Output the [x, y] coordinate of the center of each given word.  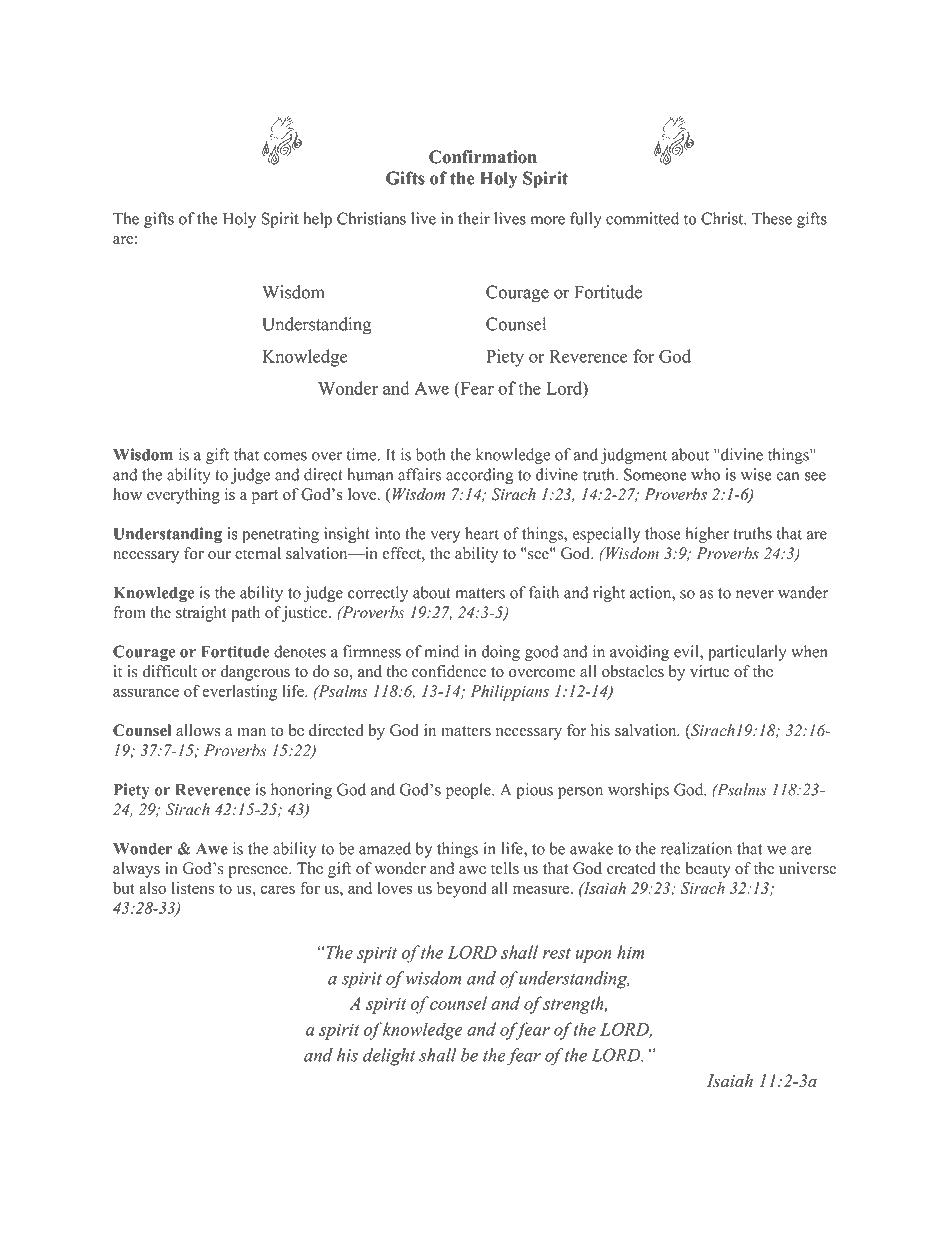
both [431, 454]
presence [259, 872]
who [705, 474]
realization [696, 848]
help [317, 220]
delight [389, 1057]
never [755, 594]
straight [201, 614]
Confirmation [483, 157]
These [772, 218]
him [630, 952]
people [469, 791]
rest [557, 953]
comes [285, 456]
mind [441, 651]
